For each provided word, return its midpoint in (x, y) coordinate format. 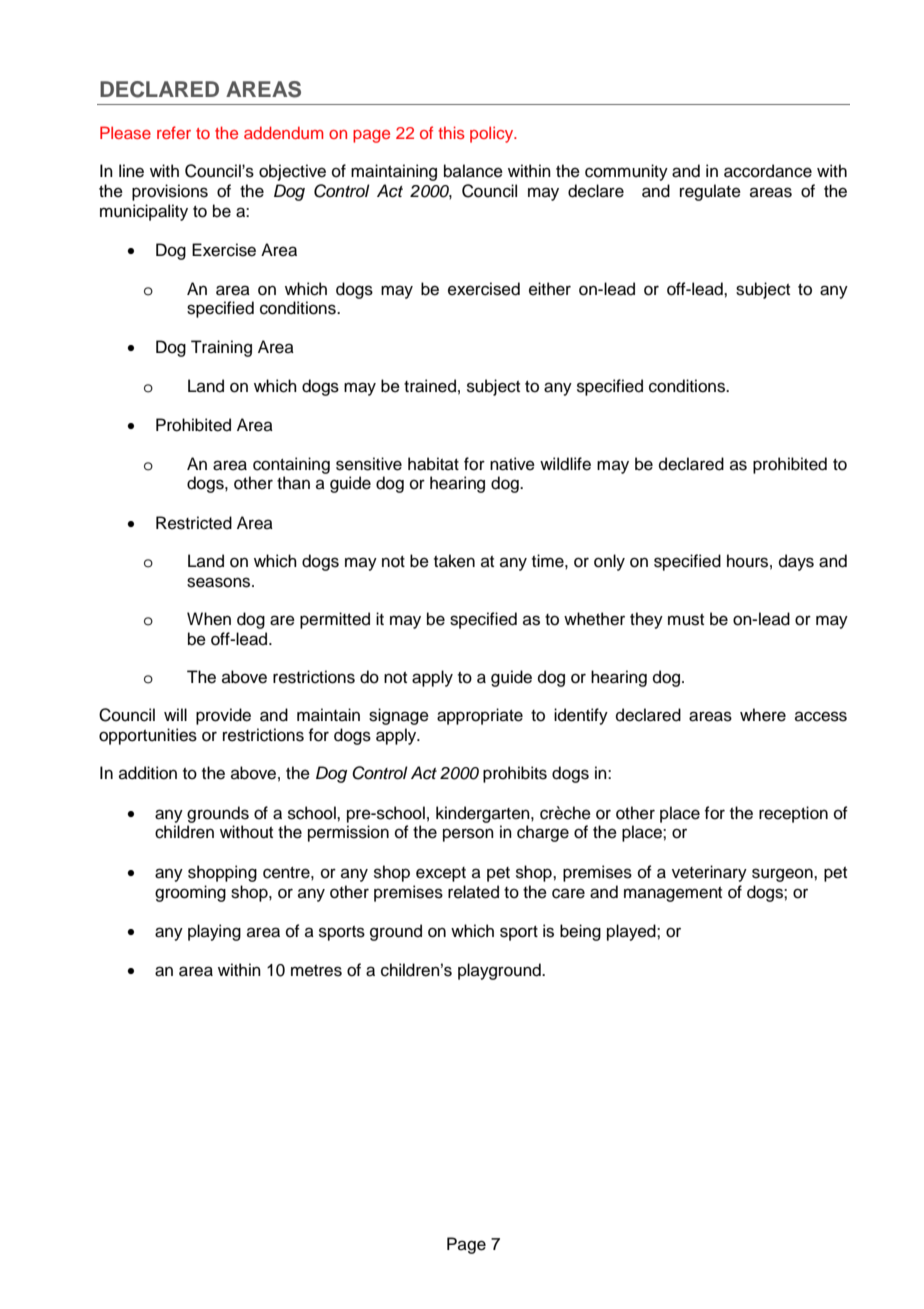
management (673, 894)
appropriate (480, 716)
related (473, 892)
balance (473, 171)
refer (174, 132)
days (796, 562)
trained (430, 386)
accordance (768, 171)
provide (223, 716)
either (550, 289)
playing (214, 932)
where (763, 715)
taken (454, 561)
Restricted (194, 523)
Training (221, 348)
